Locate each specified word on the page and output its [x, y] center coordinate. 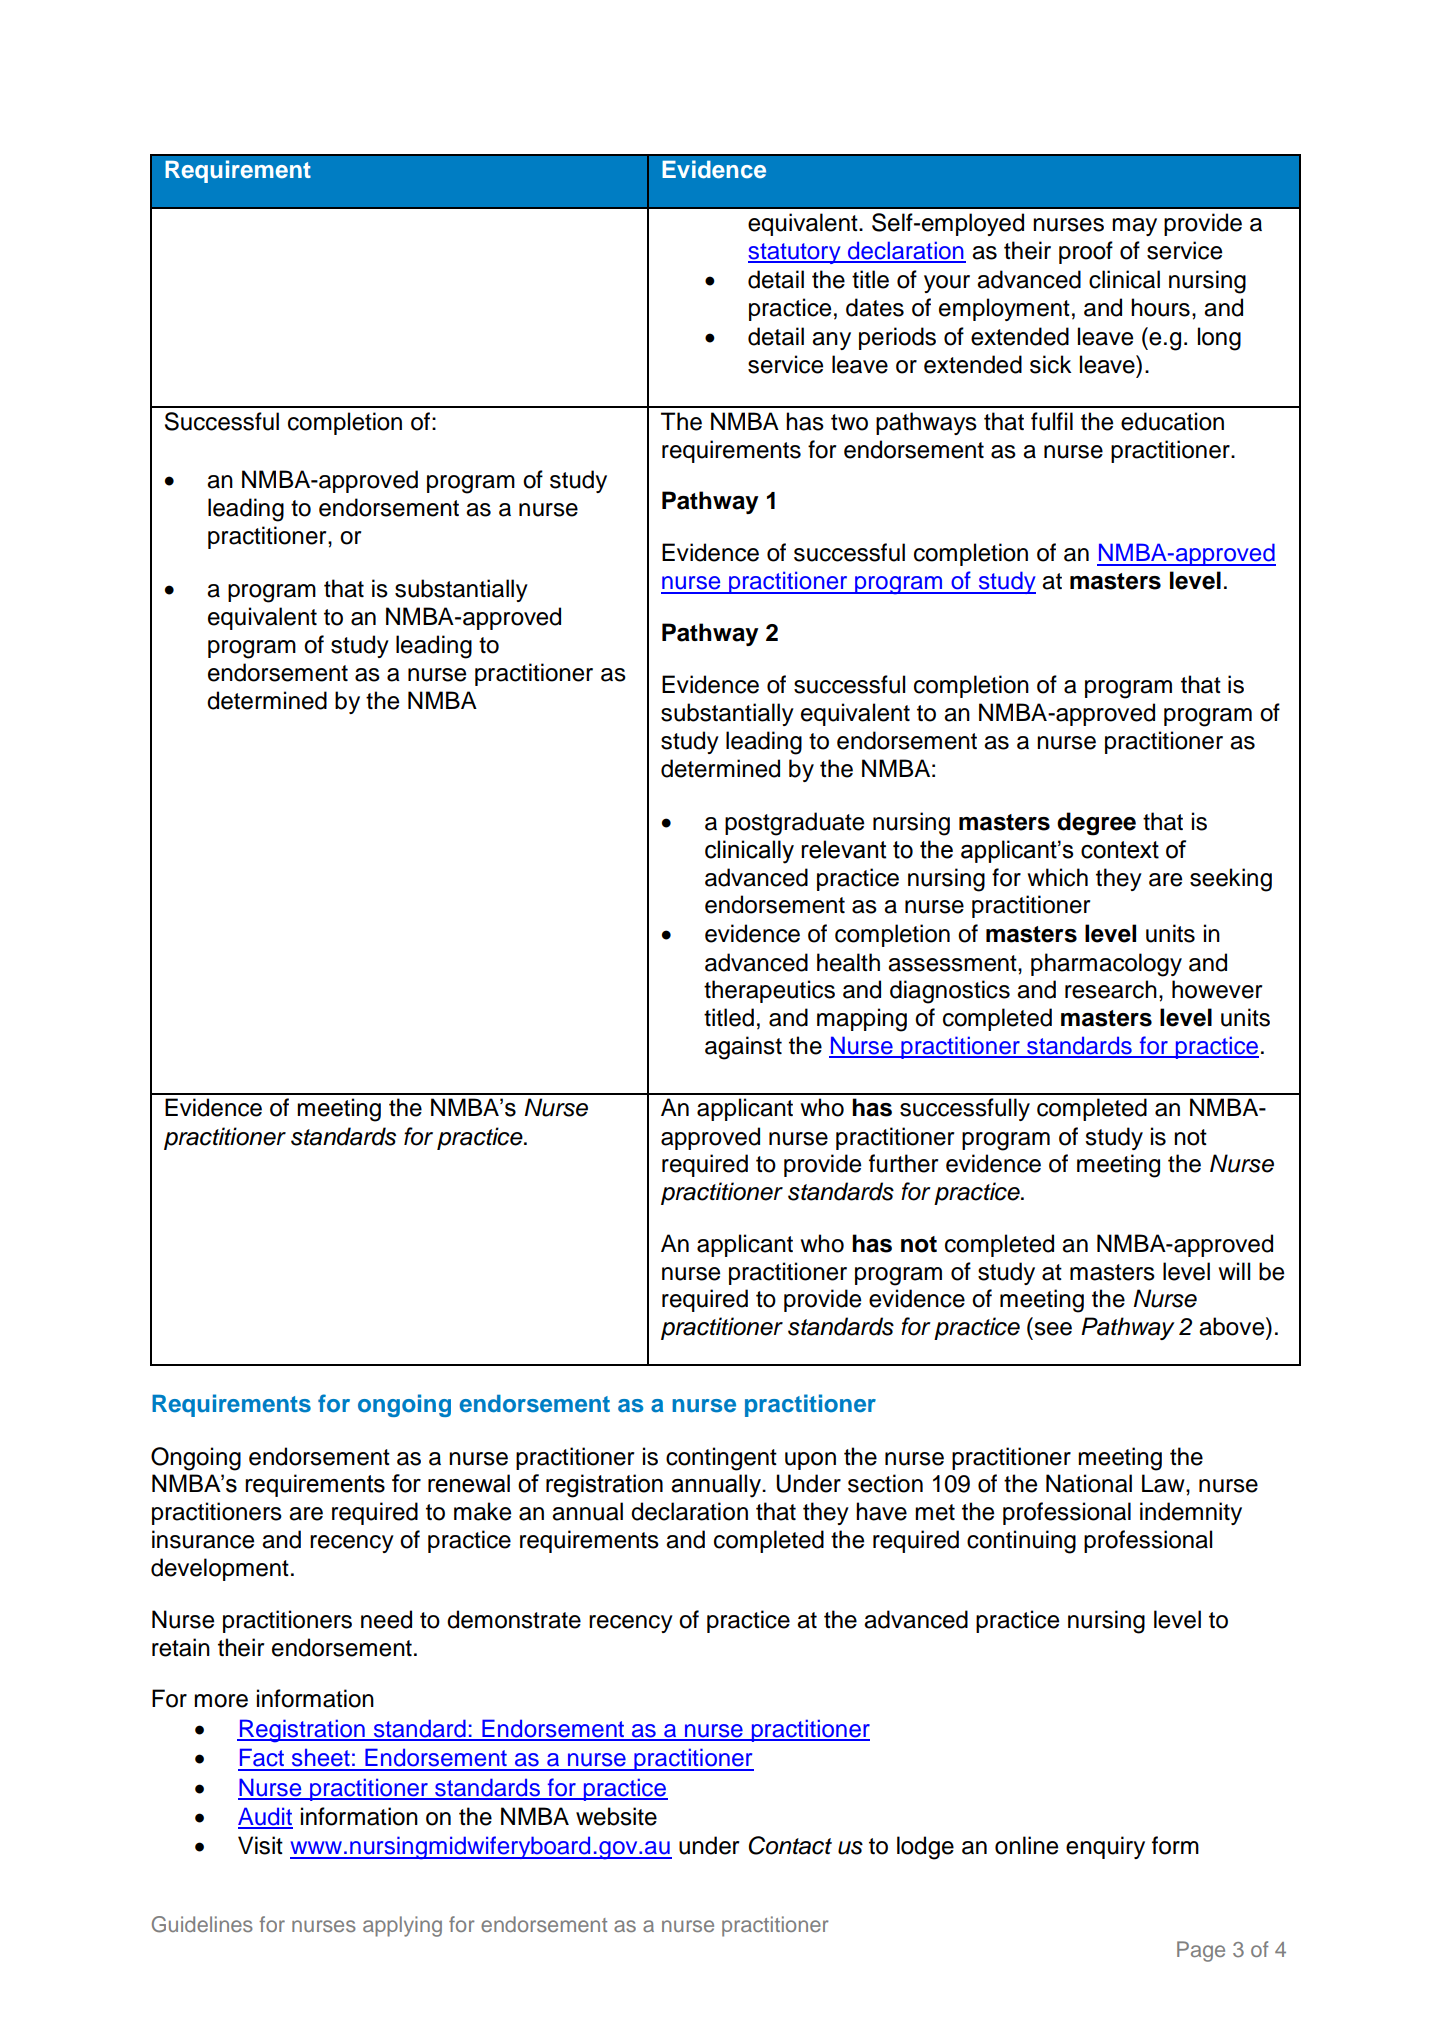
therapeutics [769, 991]
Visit [260, 1845]
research [1111, 989]
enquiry [1105, 1847]
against [743, 1048]
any [831, 341]
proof [1086, 252]
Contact [790, 1845]
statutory [795, 253]
